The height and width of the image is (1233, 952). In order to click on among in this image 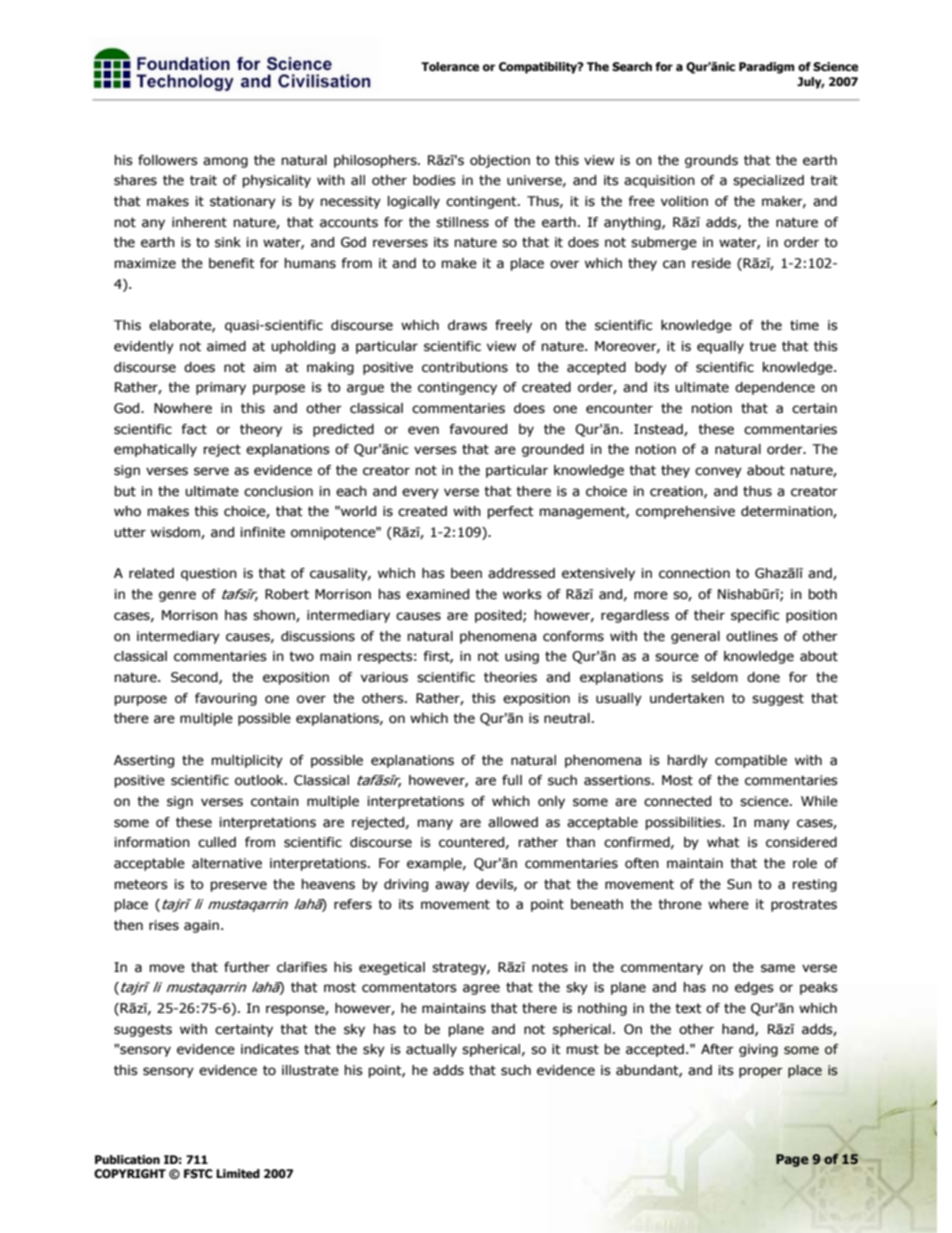, I will do `click(225, 162)`.
